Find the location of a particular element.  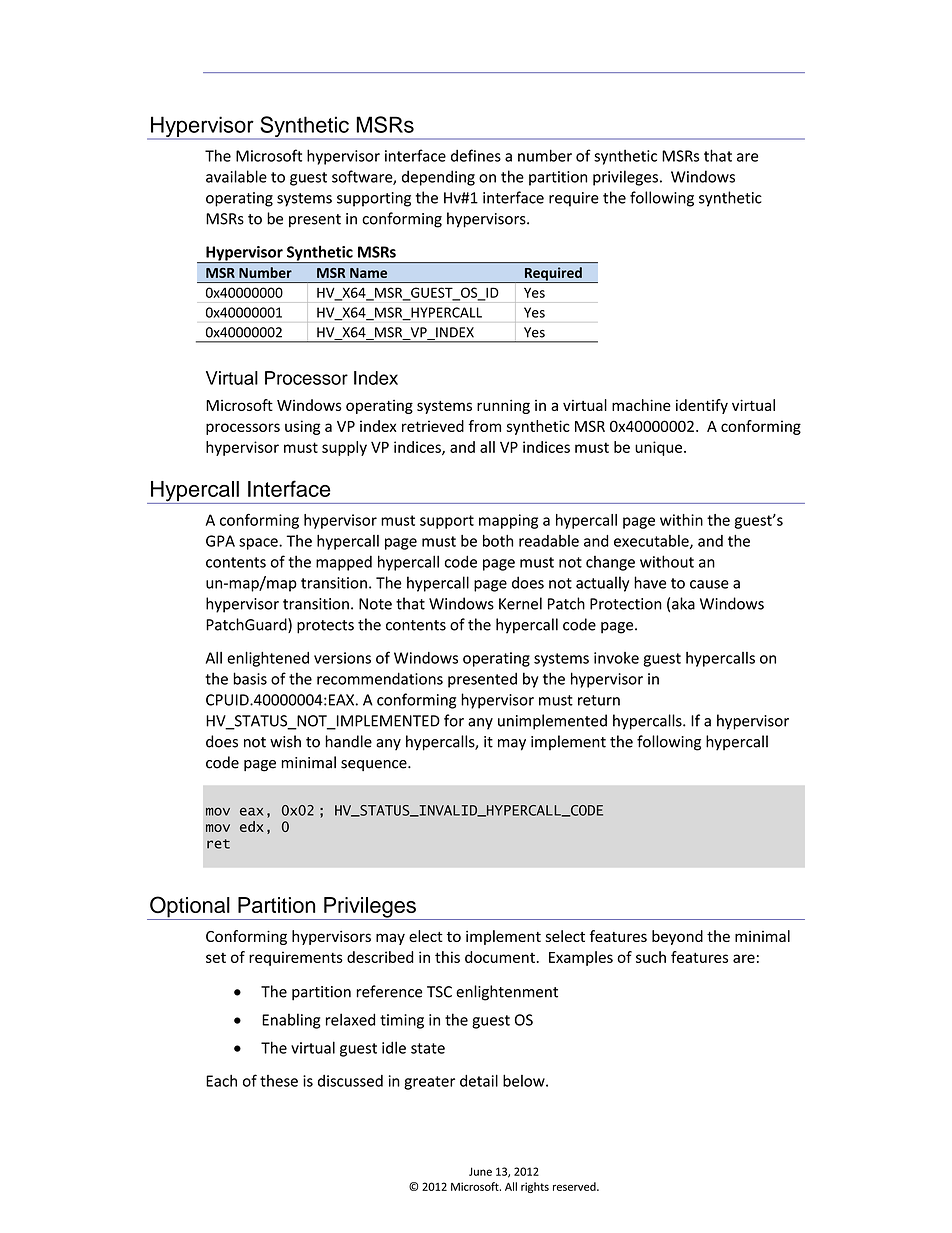

depending is located at coordinates (438, 178).
